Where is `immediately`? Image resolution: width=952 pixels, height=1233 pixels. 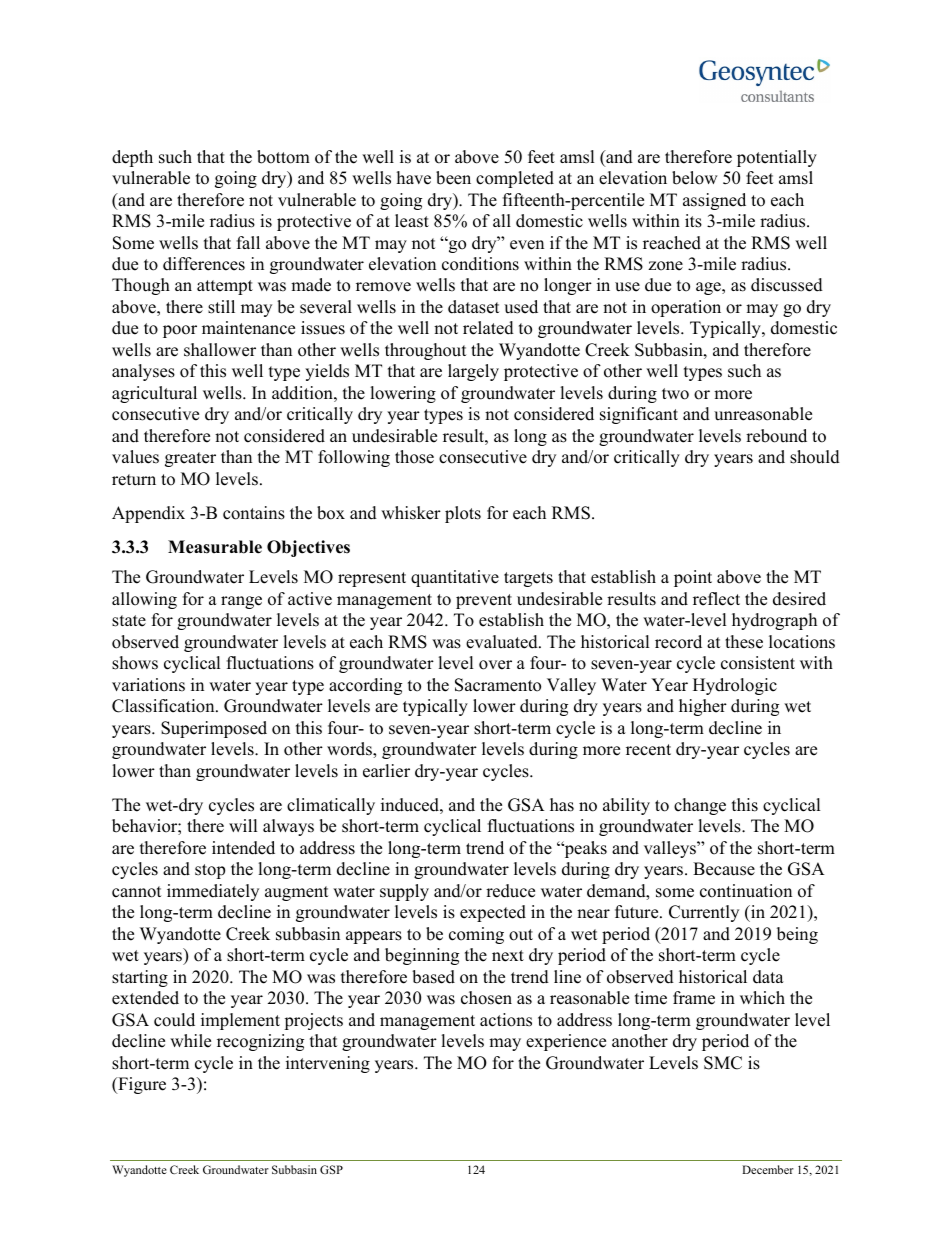
immediately is located at coordinates (213, 892).
